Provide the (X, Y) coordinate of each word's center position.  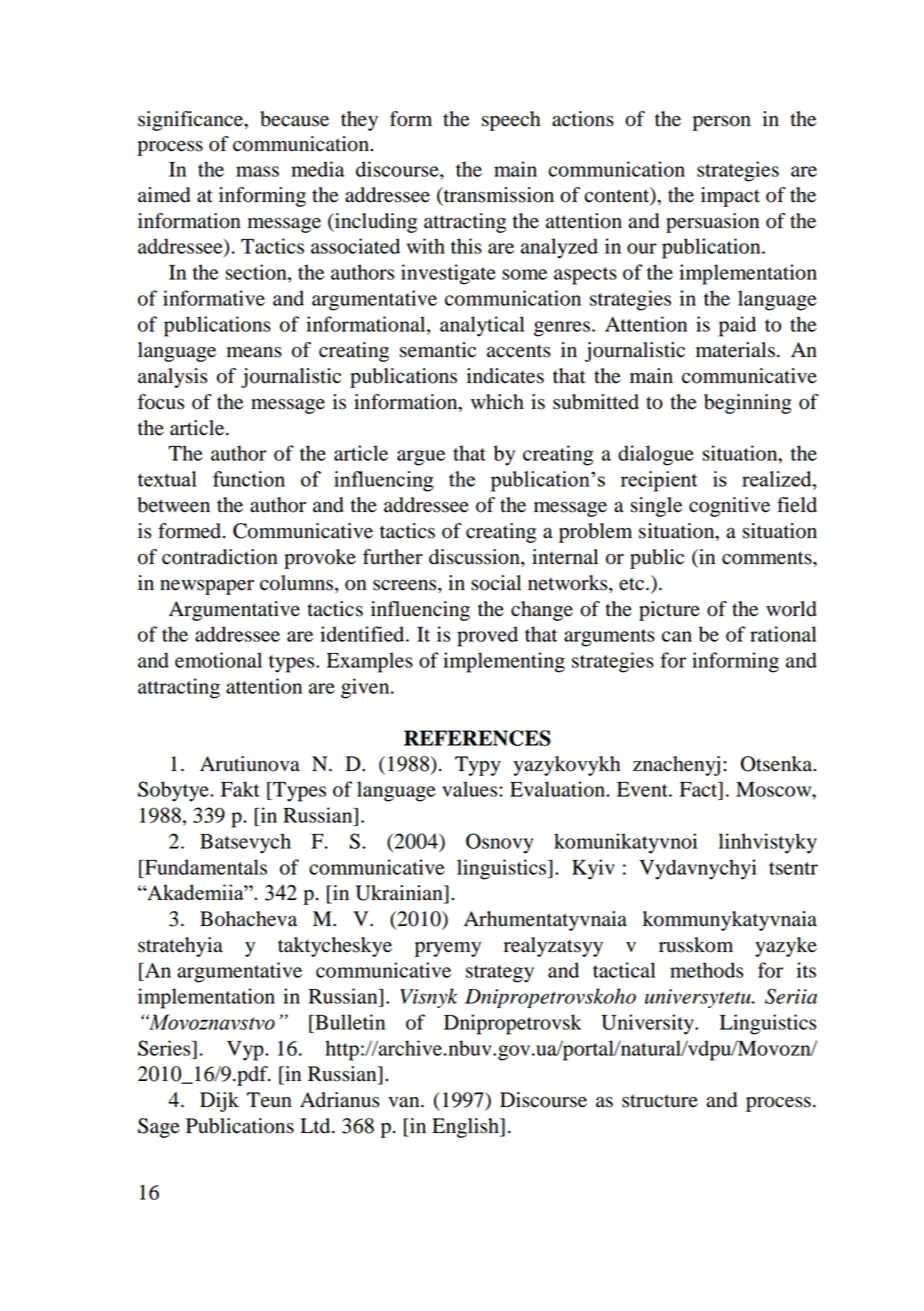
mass (257, 171)
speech (511, 121)
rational (783, 634)
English (466, 1128)
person (722, 123)
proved (487, 636)
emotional (218, 660)
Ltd (316, 1126)
